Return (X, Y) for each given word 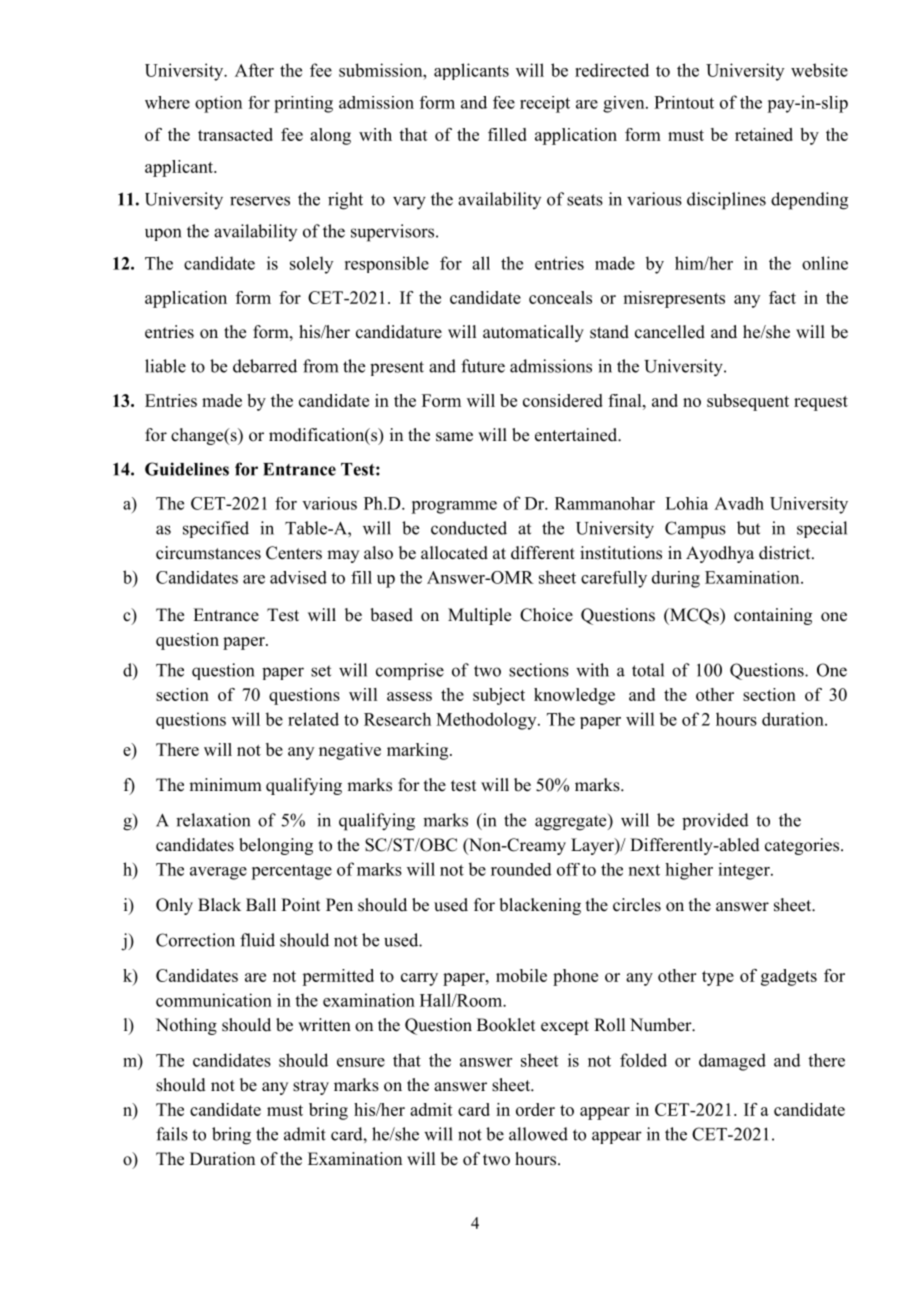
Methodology (487, 721)
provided (715, 821)
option (218, 104)
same (454, 437)
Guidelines (187, 469)
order (535, 1109)
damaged (732, 1062)
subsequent (748, 402)
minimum (225, 785)
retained (764, 134)
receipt (545, 104)
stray (311, 1087)
